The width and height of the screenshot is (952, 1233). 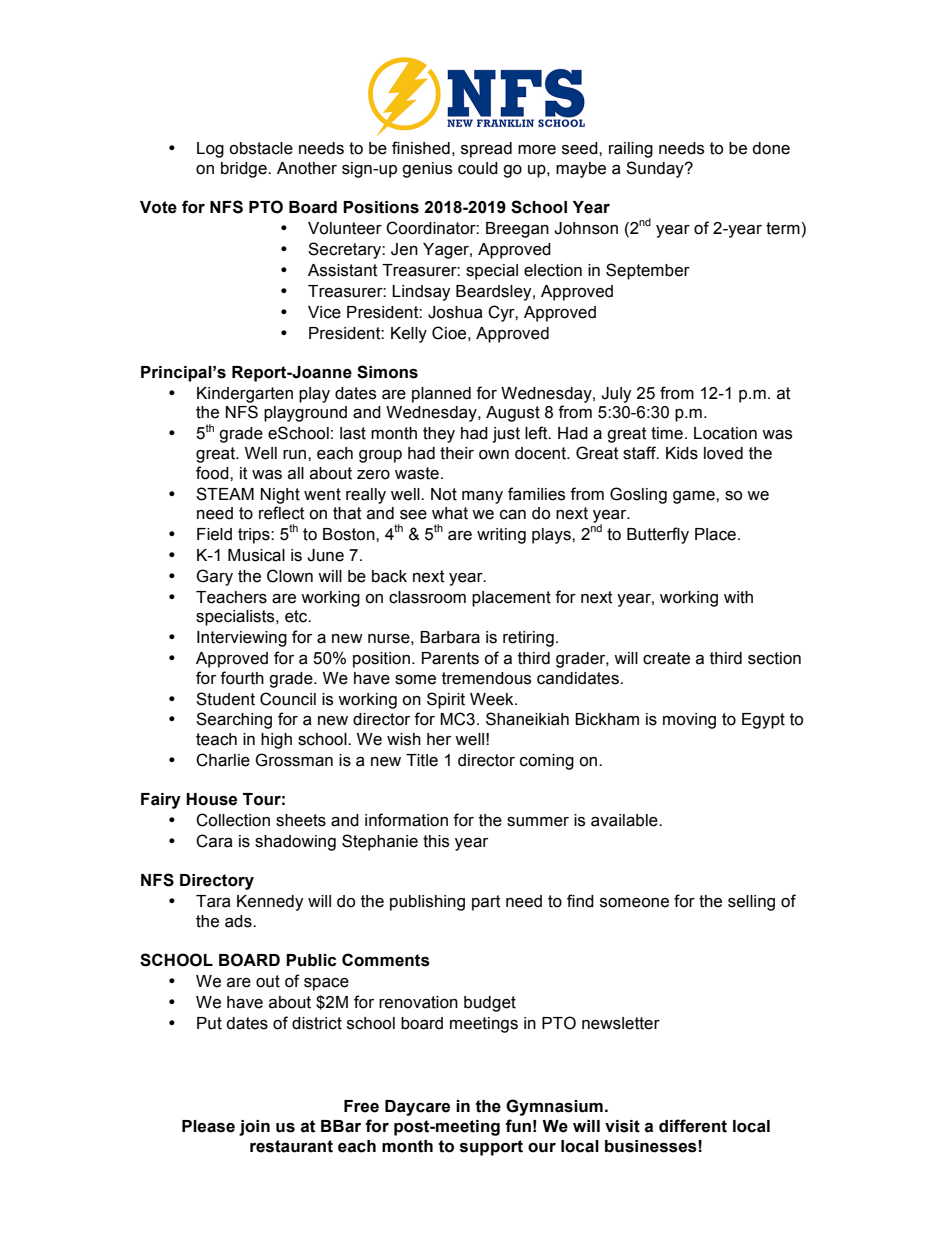 What do you see at coordinates (725, 433) in the screenshot?
I see `Location` at bounding box center [725, 433].
